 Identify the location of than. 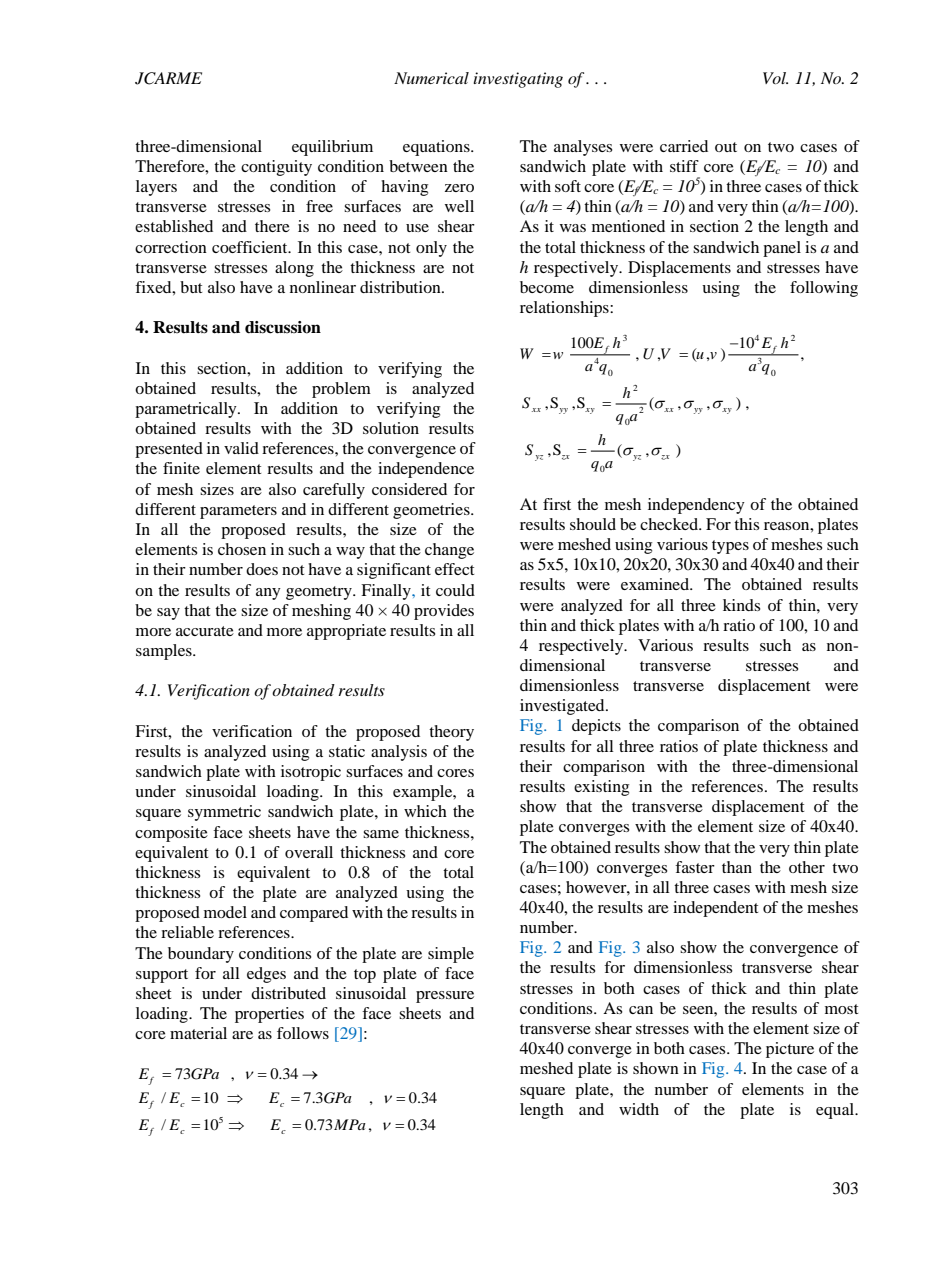
(737, 867).
